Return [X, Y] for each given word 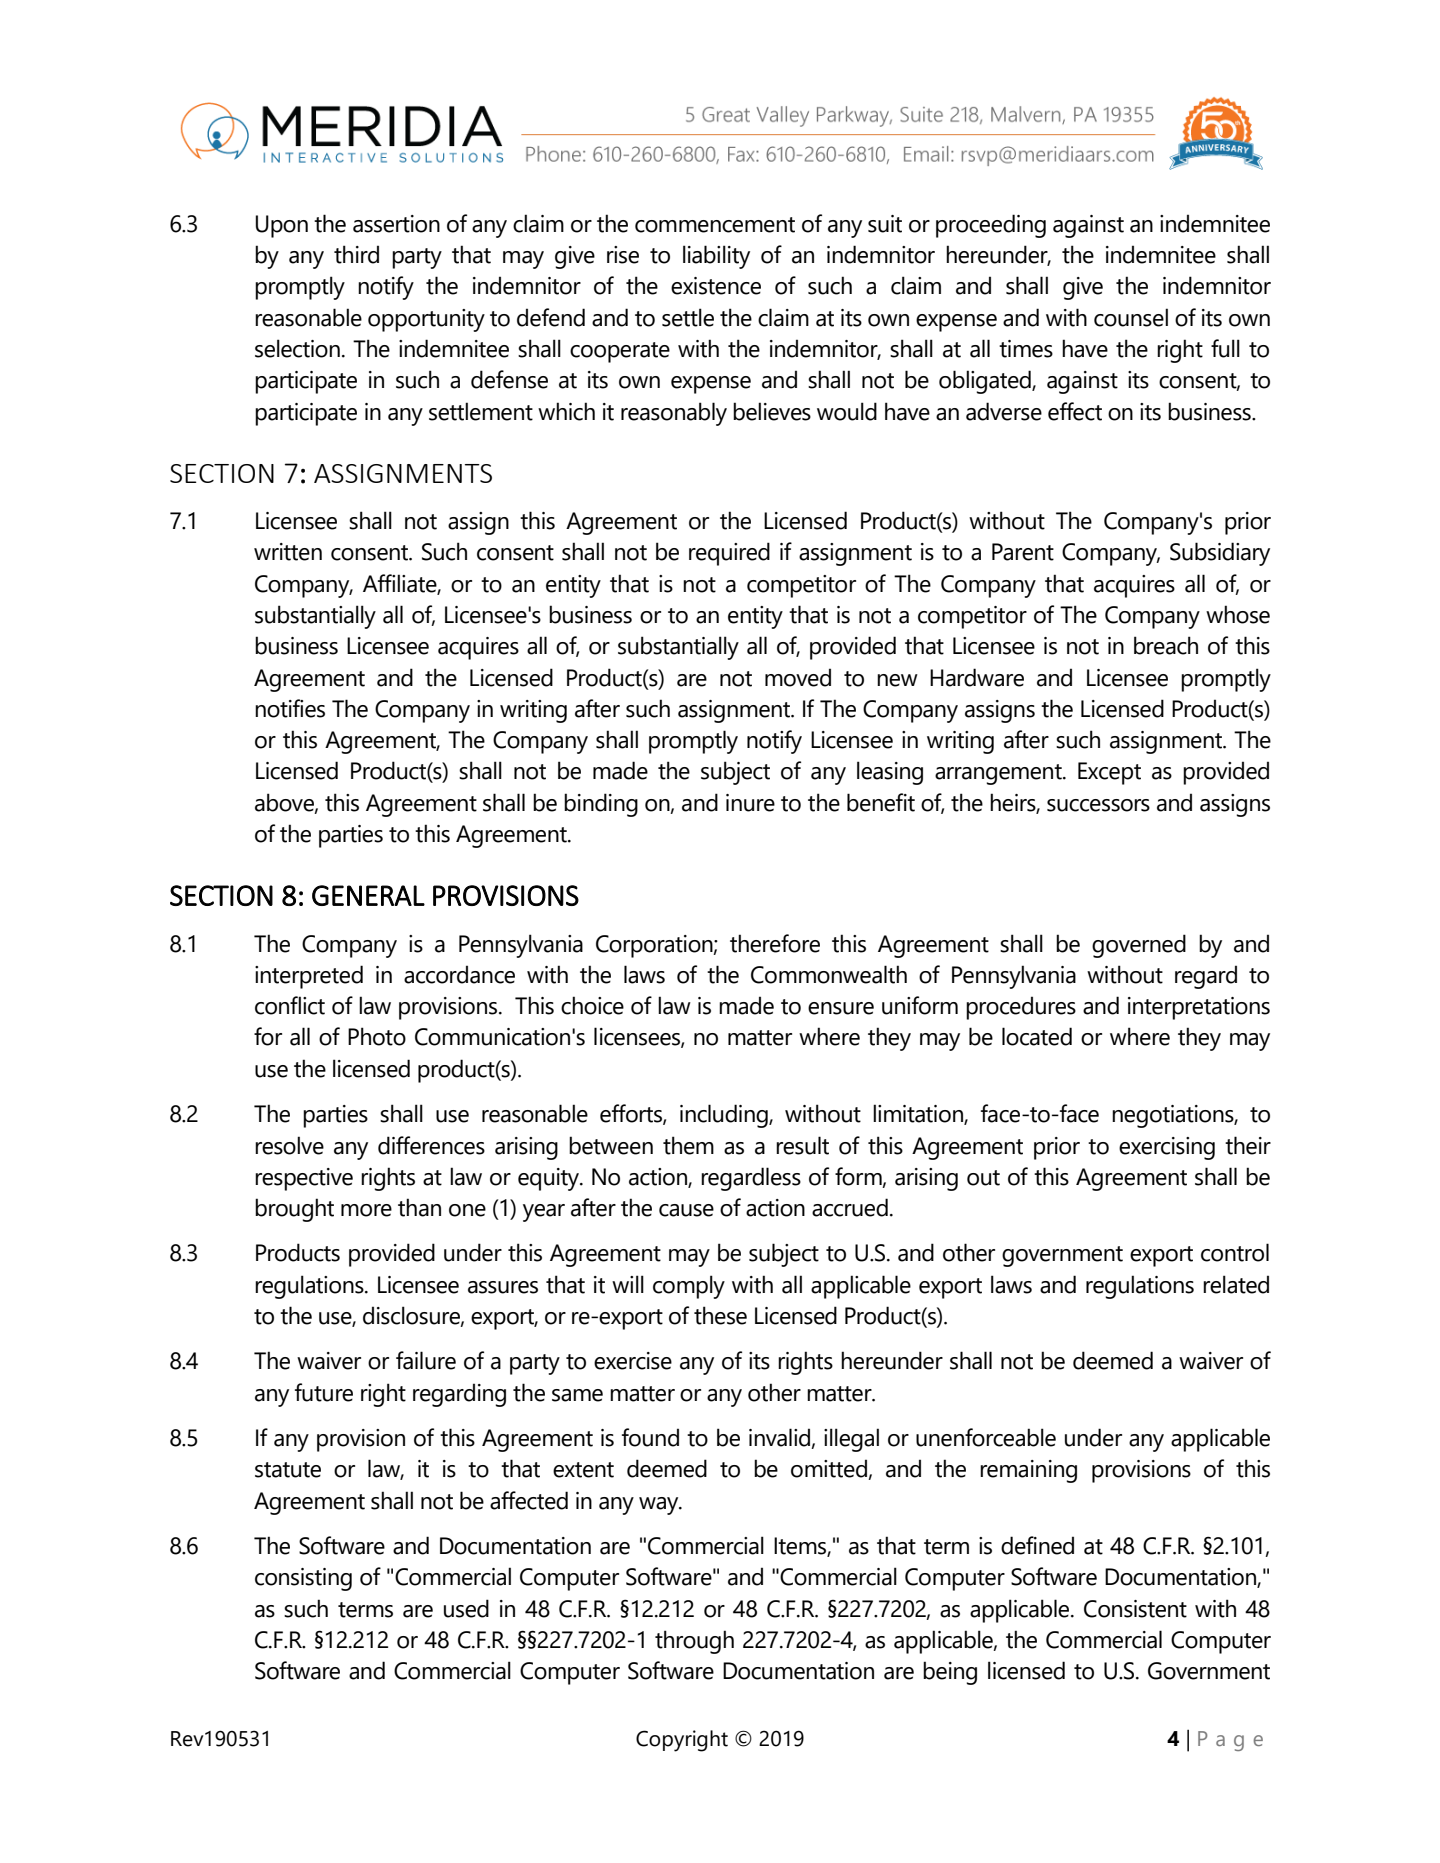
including [725, 1116]
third [356, 254]
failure [426, 1360]
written [288, 552]
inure [750, 803]
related [1236, 1284]
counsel [1131, 317]
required [729, 554]
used [466, 1608]
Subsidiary [1220, 554]
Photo [377, 1036]
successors [1098, 805]
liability [716, 257]
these [720, 1315]
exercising [1167, 1148]
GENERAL [368, 895]
